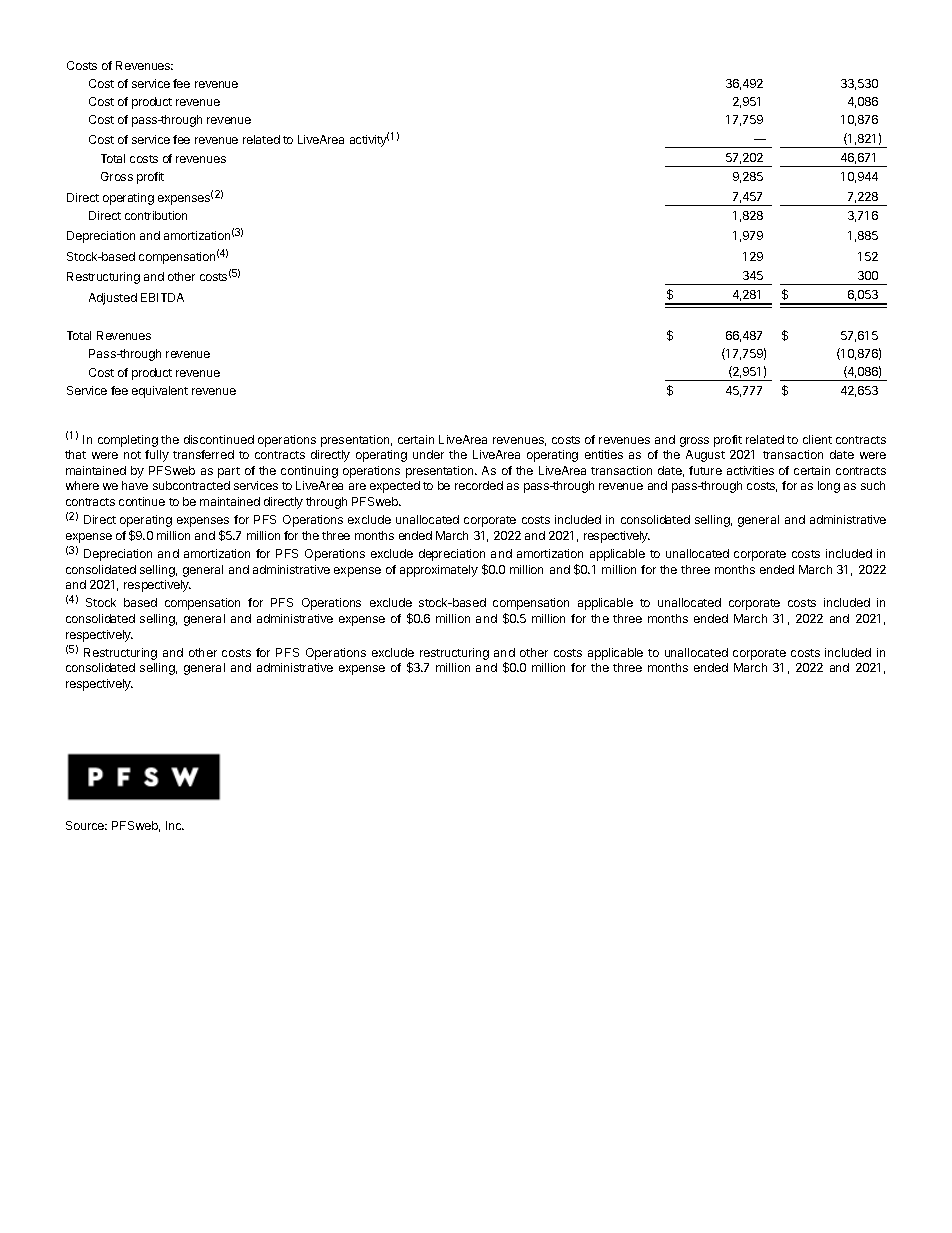  I want to click on expected, so click(395, 487).
